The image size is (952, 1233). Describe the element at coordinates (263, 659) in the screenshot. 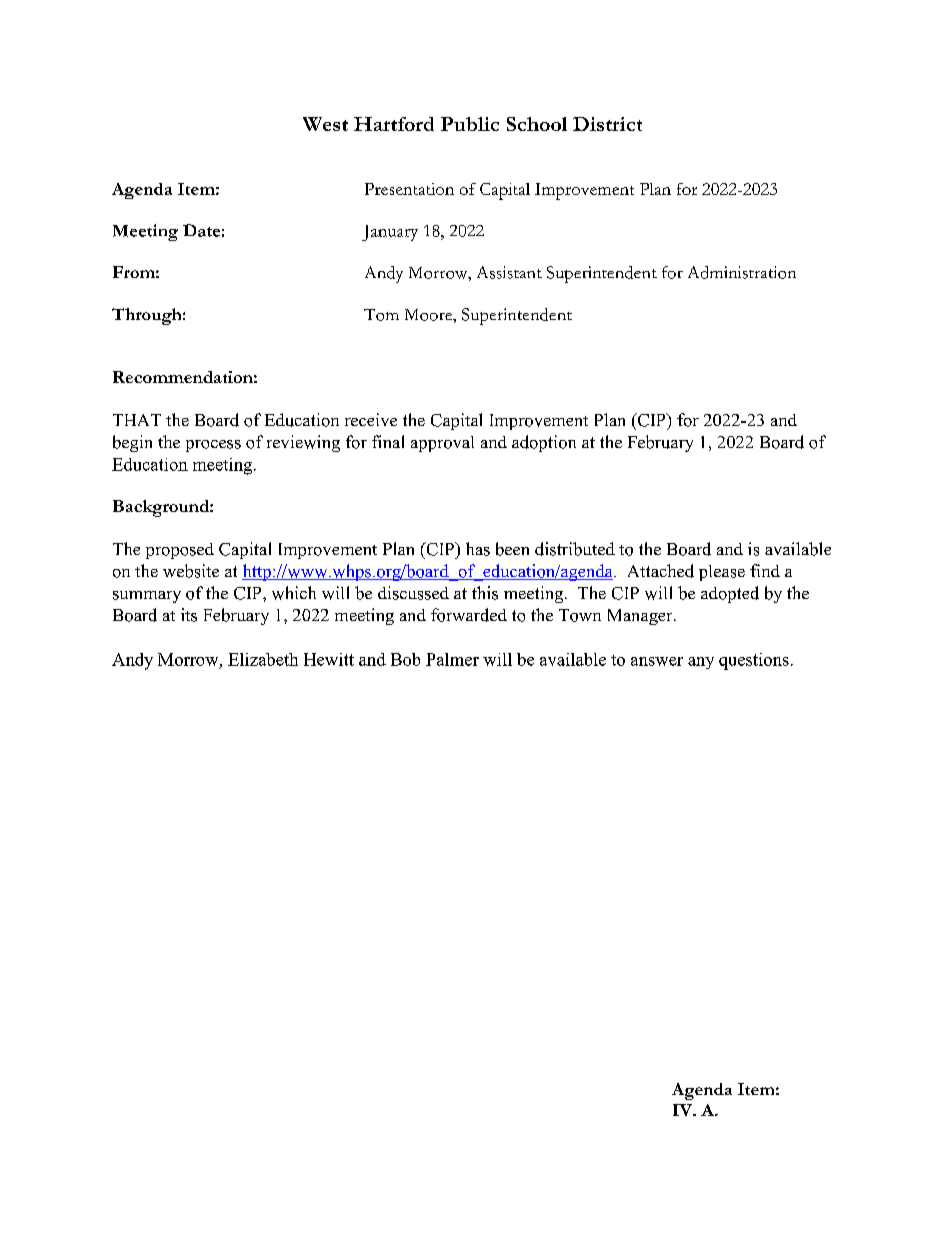

I see `Elizabeth` at that location.
